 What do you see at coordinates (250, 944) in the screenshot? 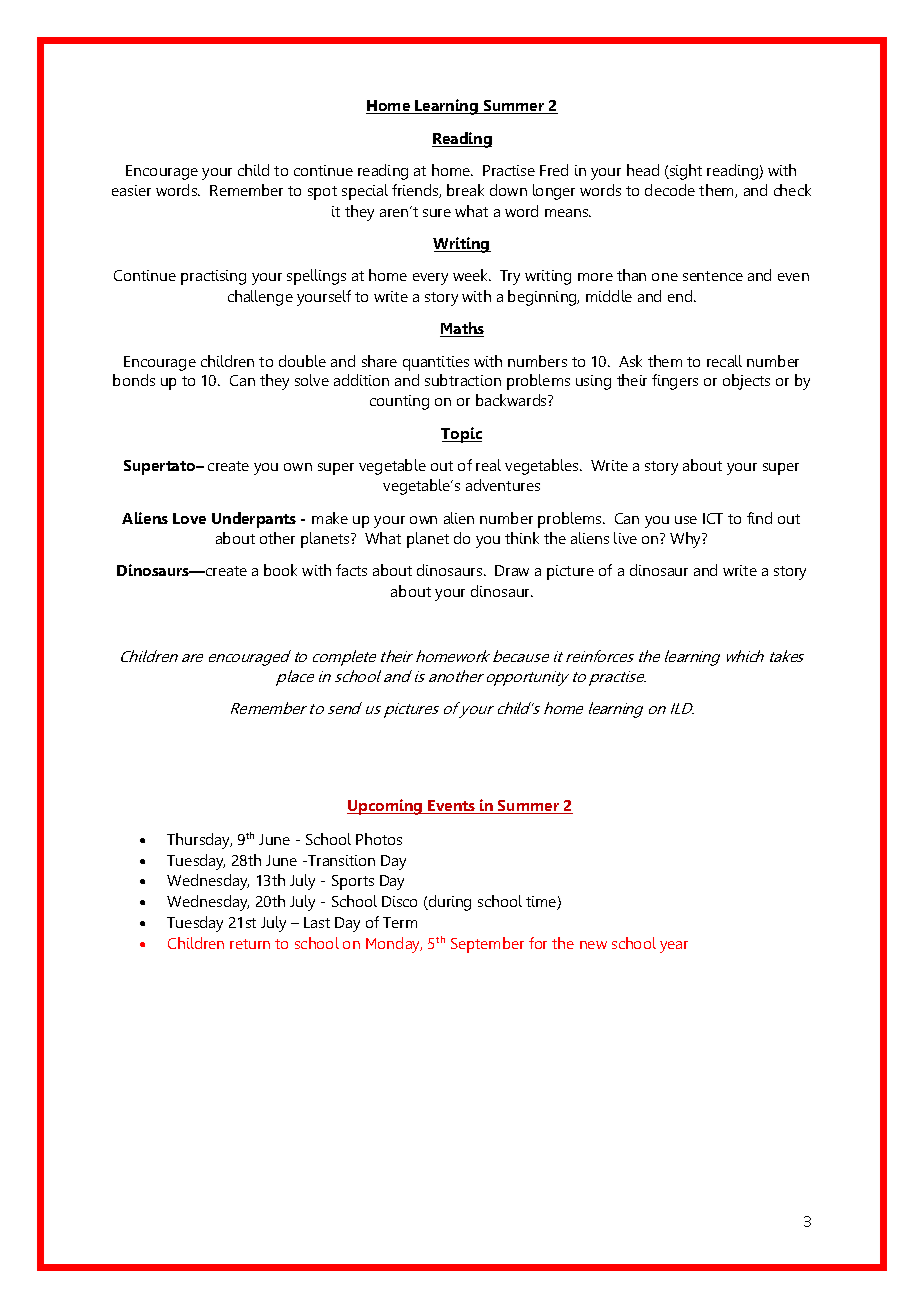
I see `return` at bounding box center [250, 944].
